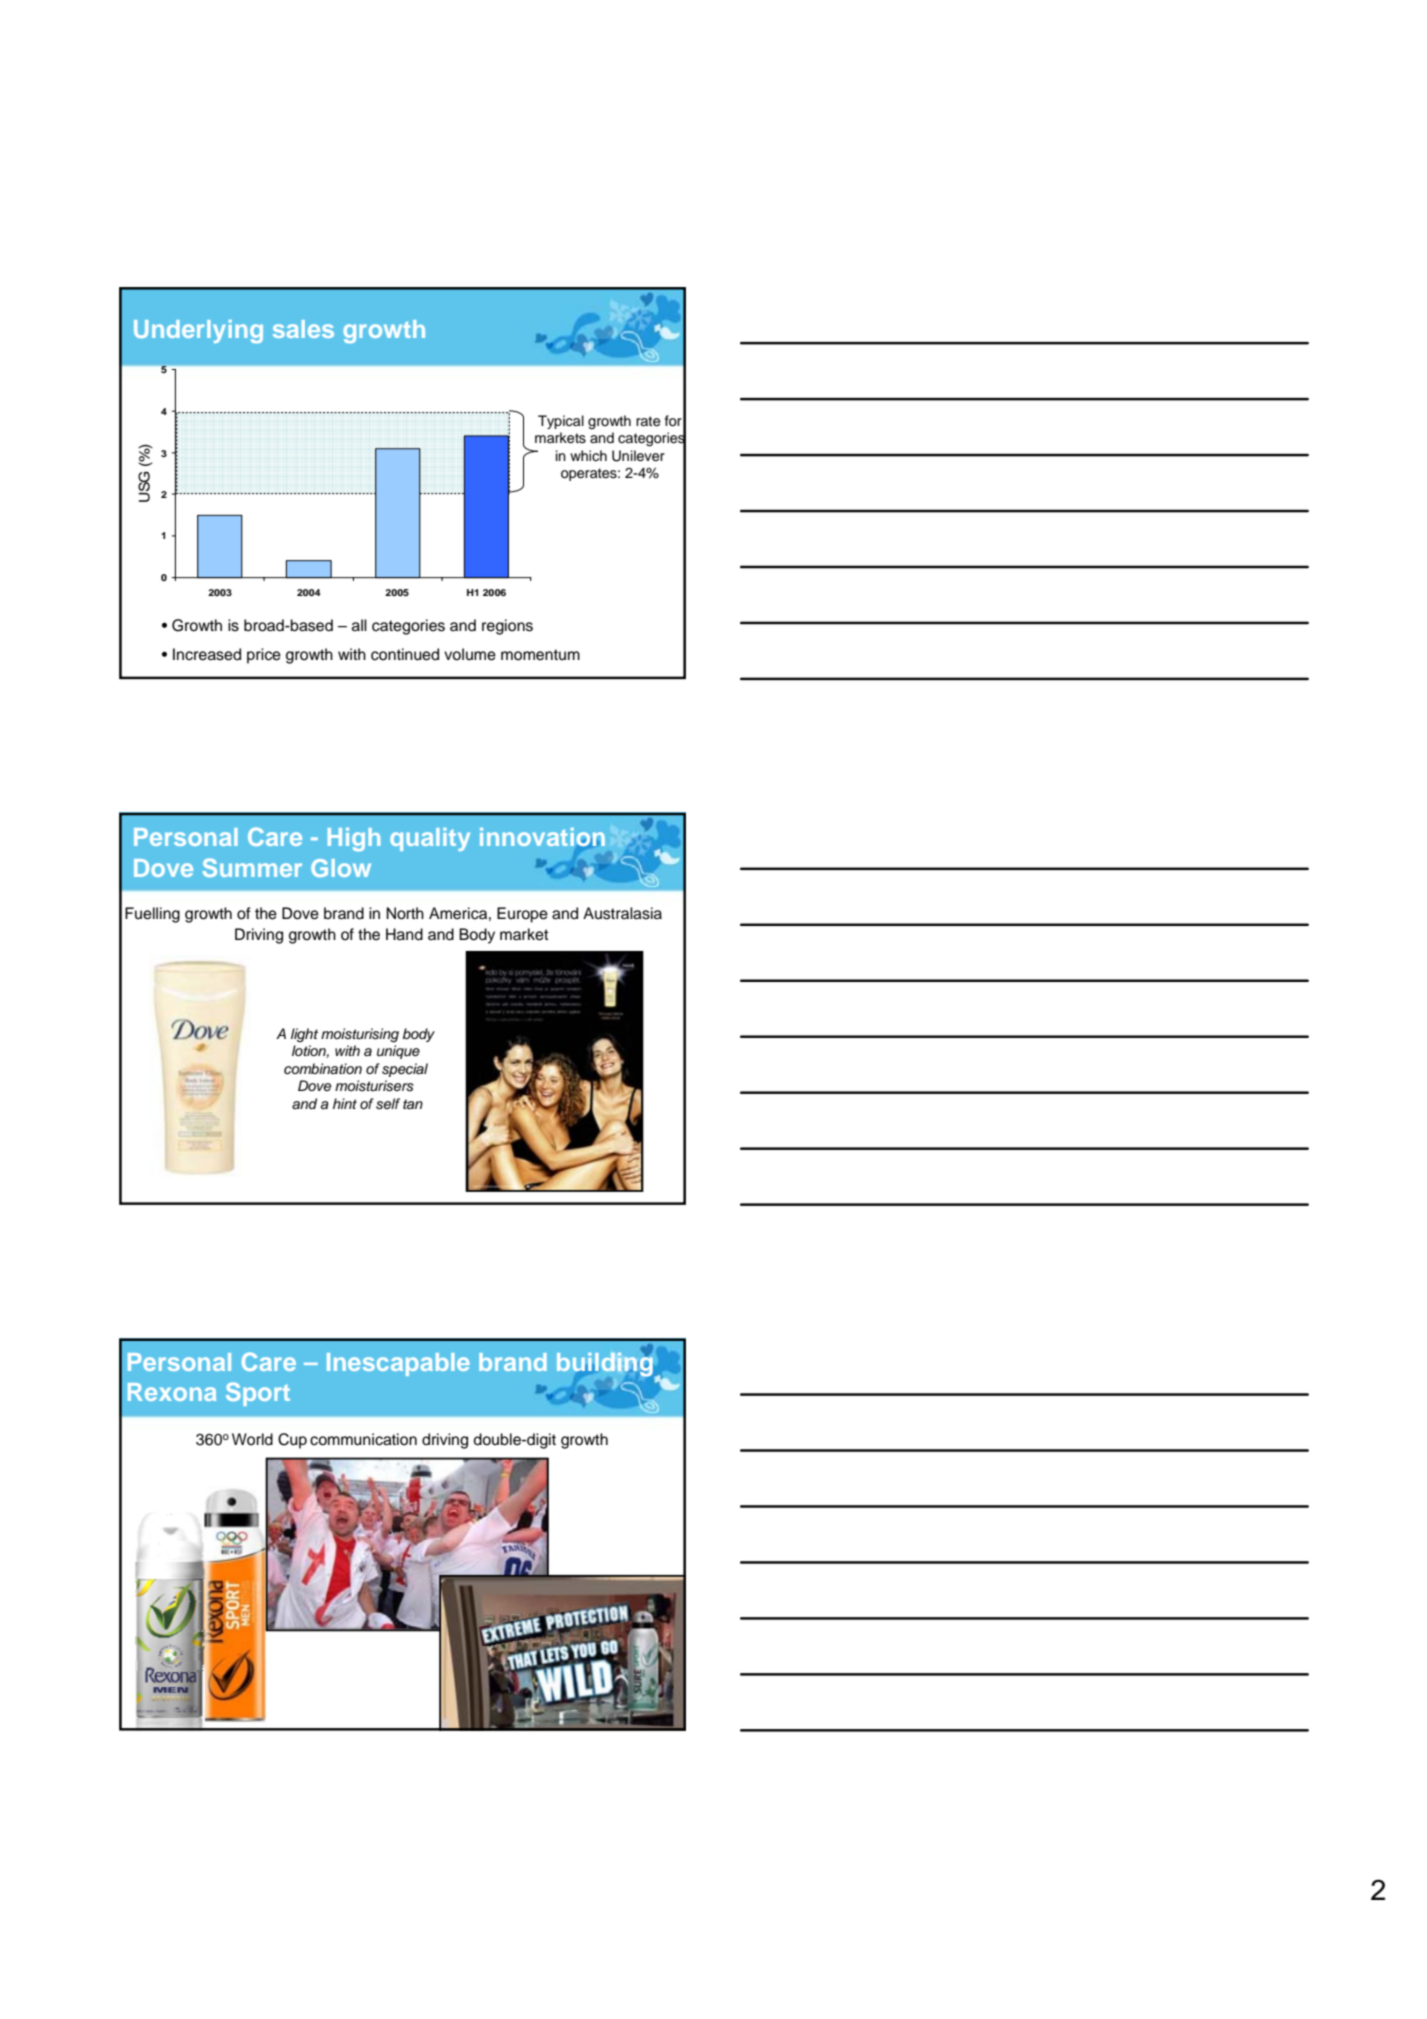  Describe the element at coordinates (303, 329) in the image. I see `sales` at that location.
